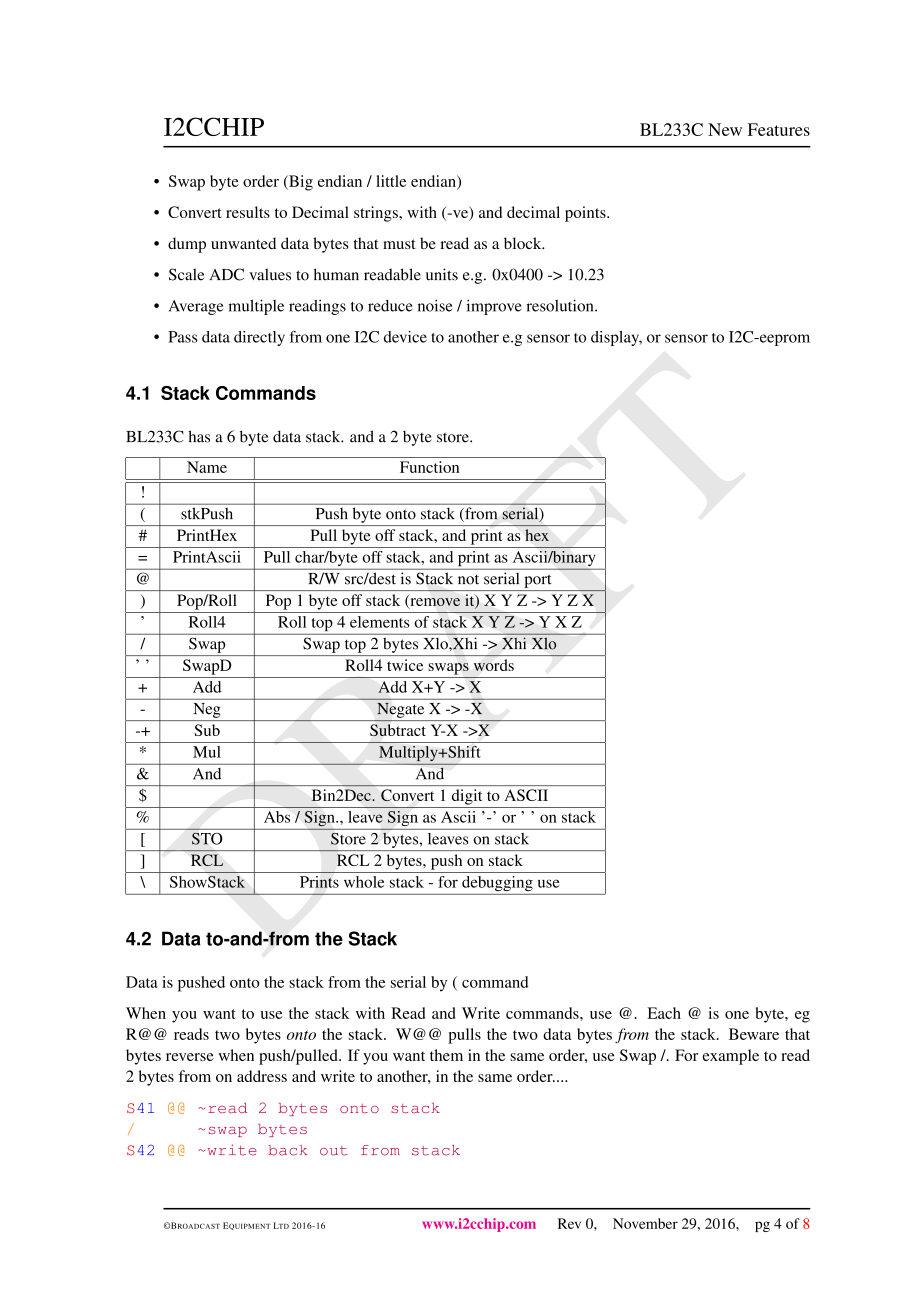 Image resolution: width=924 pixels, height=1308 pixels. I want to click on has, so click(199, 436).
